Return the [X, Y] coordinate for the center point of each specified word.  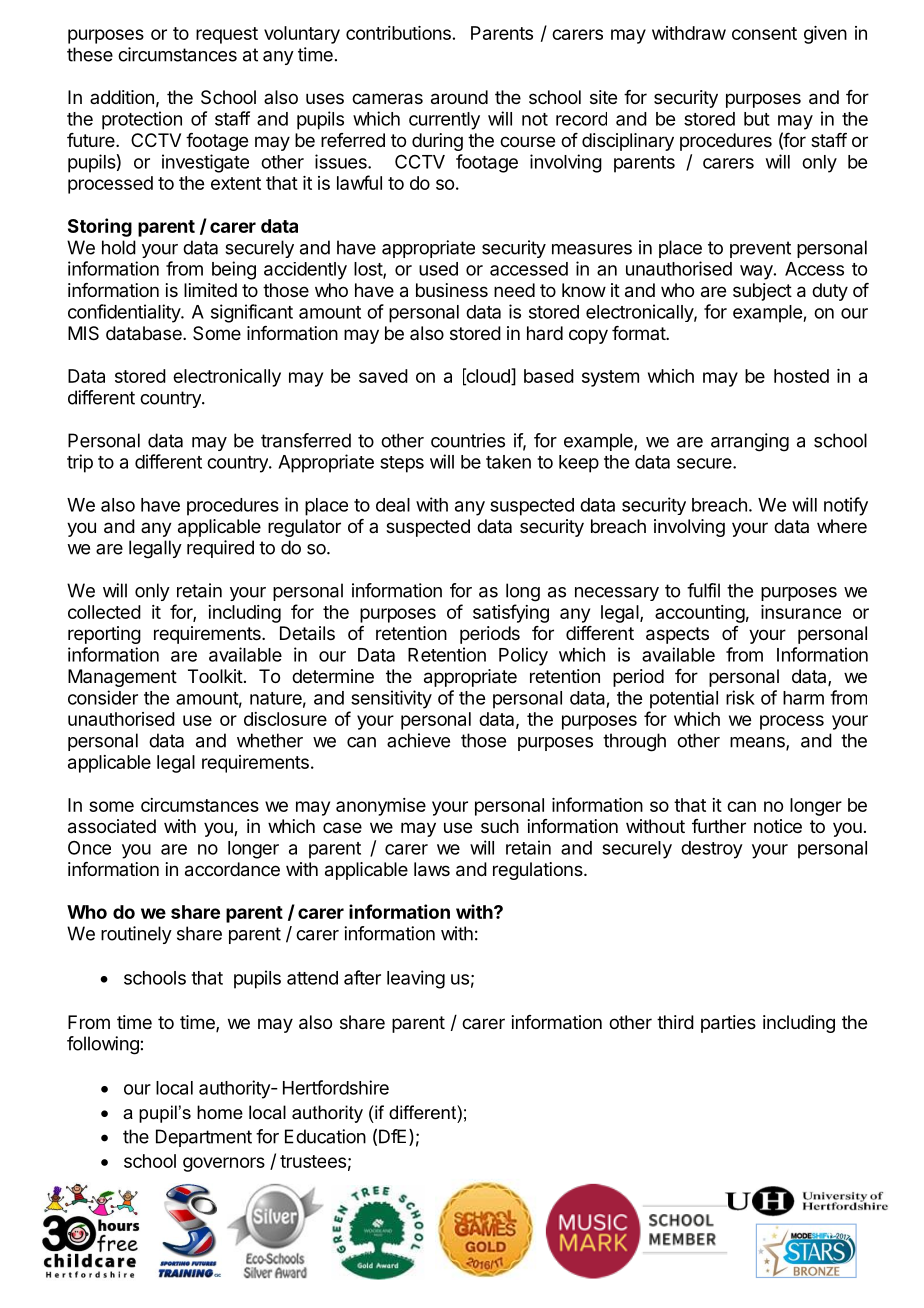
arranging [750, 442]
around [459, 97]
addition [122, 97]
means [758, 743]
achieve [418, 740]
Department [204, 1138]
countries [468, 440]
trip [80, 463]
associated [112, 826]
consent [764, 33]
